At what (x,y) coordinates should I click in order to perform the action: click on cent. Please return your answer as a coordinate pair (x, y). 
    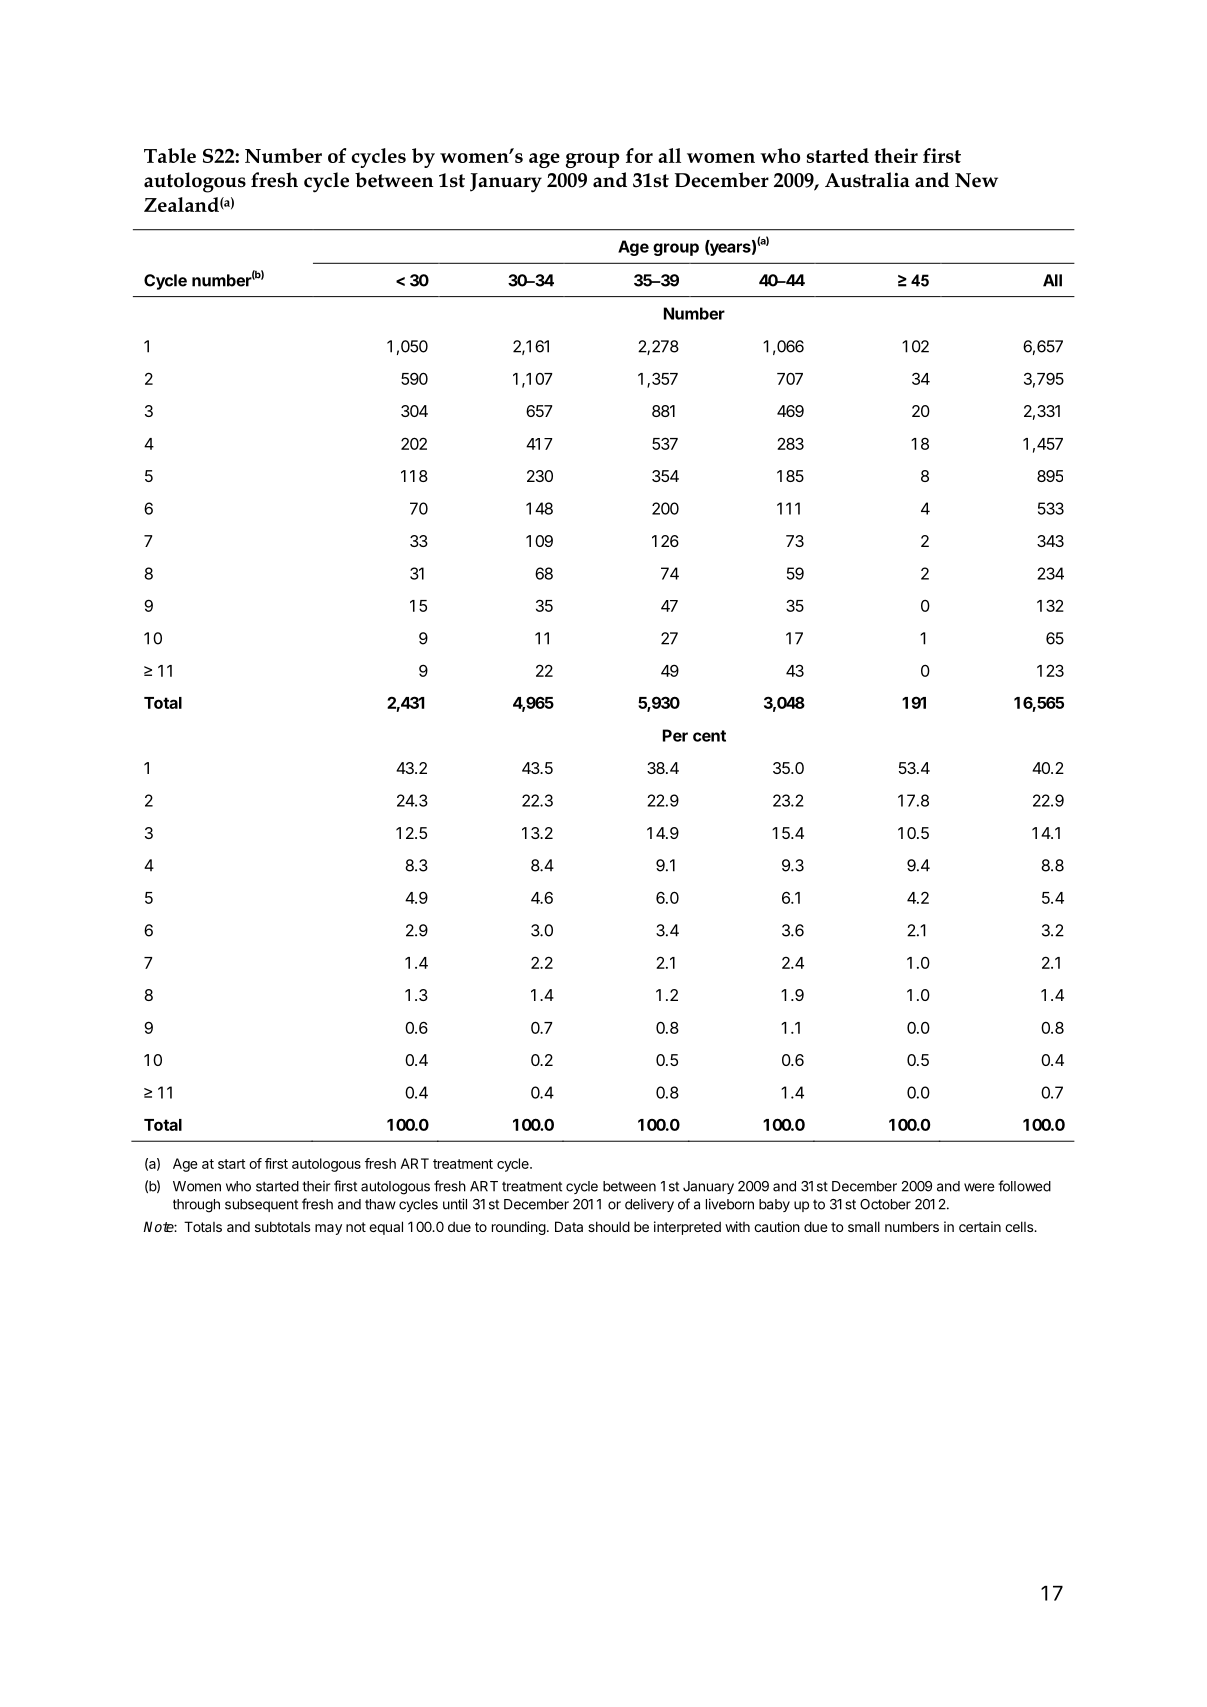
    Looking at the image, I should click on (709, 736).
